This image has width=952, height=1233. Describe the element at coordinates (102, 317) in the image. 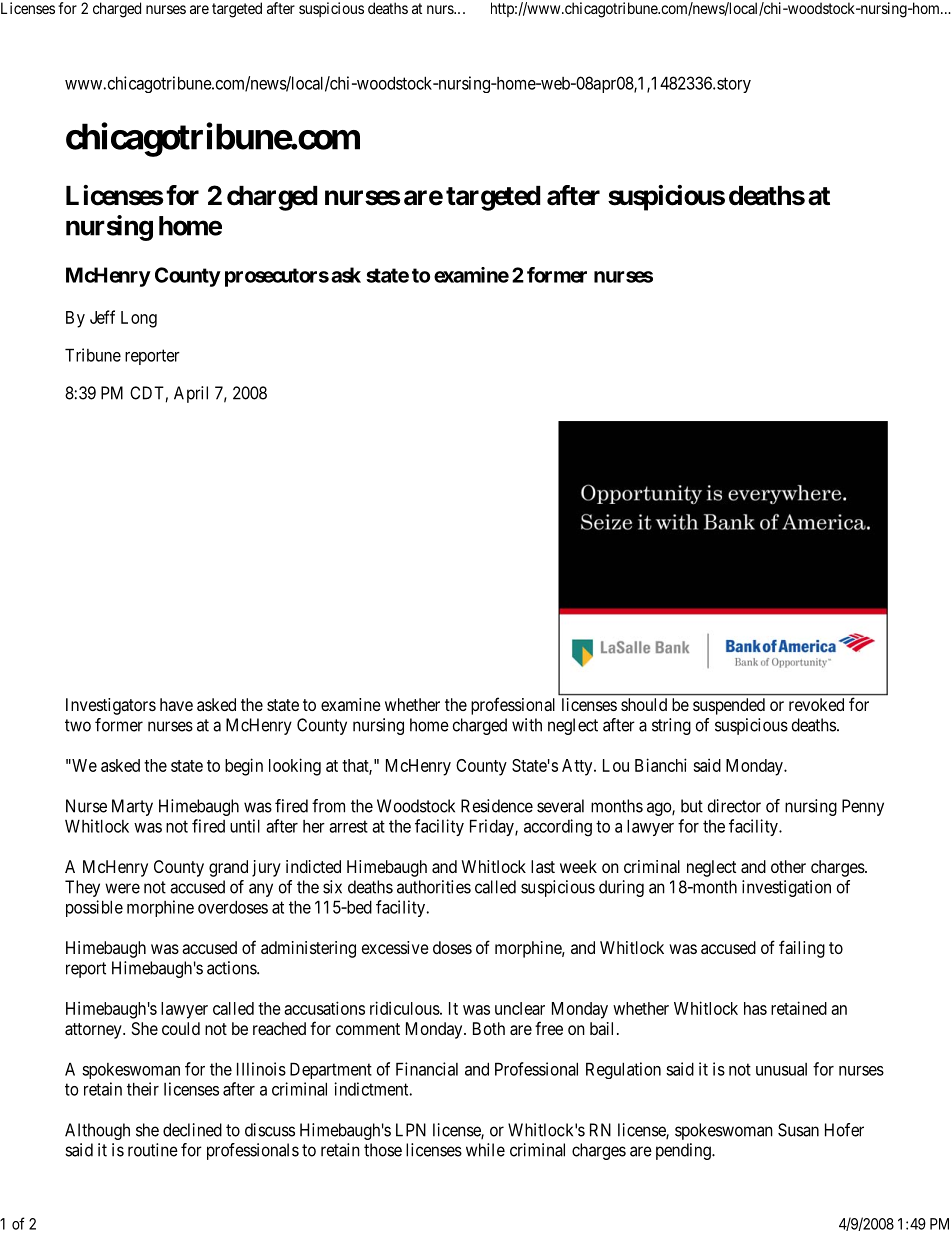

I see `Jeff` at that location.
